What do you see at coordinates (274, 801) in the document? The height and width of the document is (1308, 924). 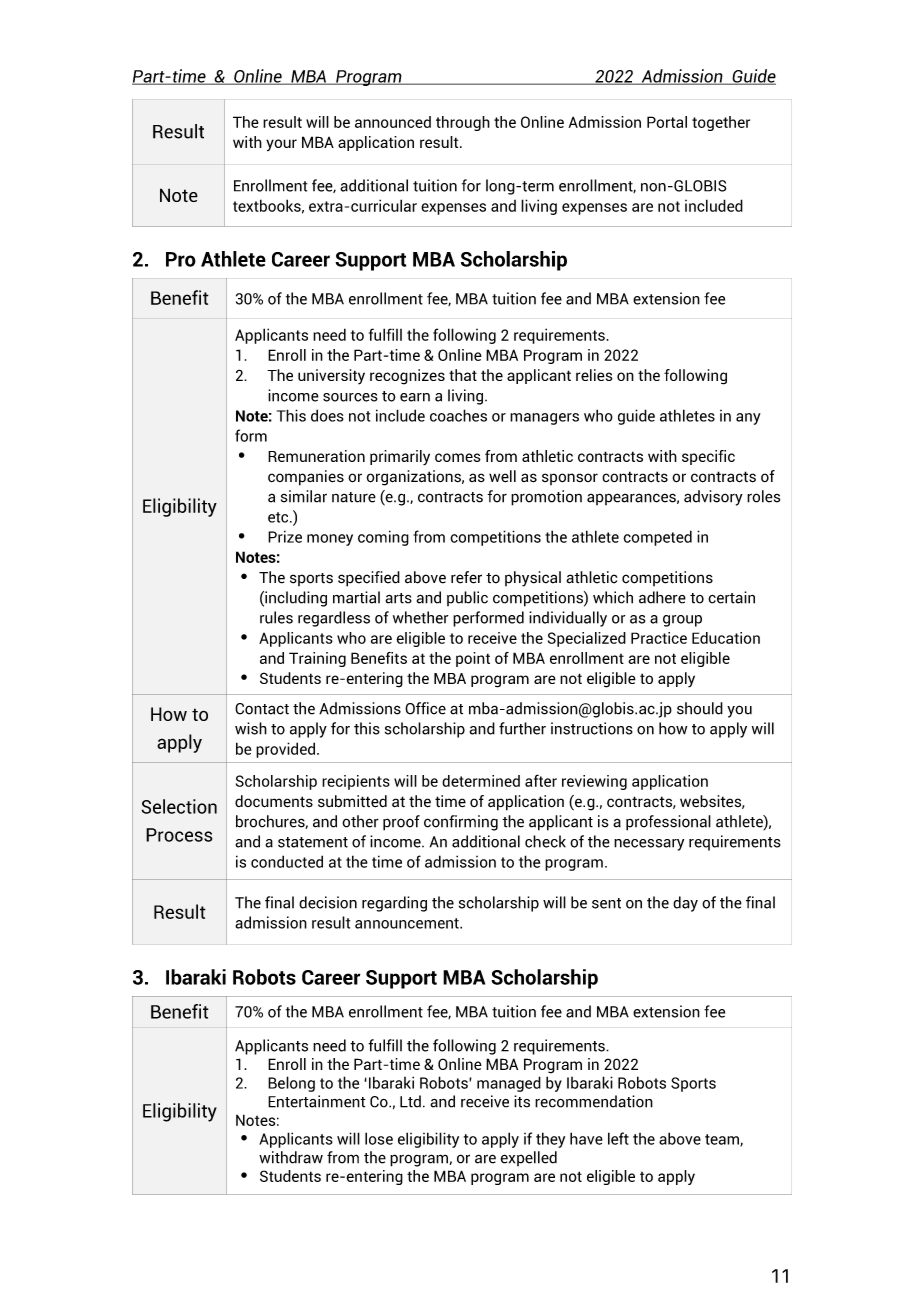 I see `documents` at bounding box center [274, 801].
